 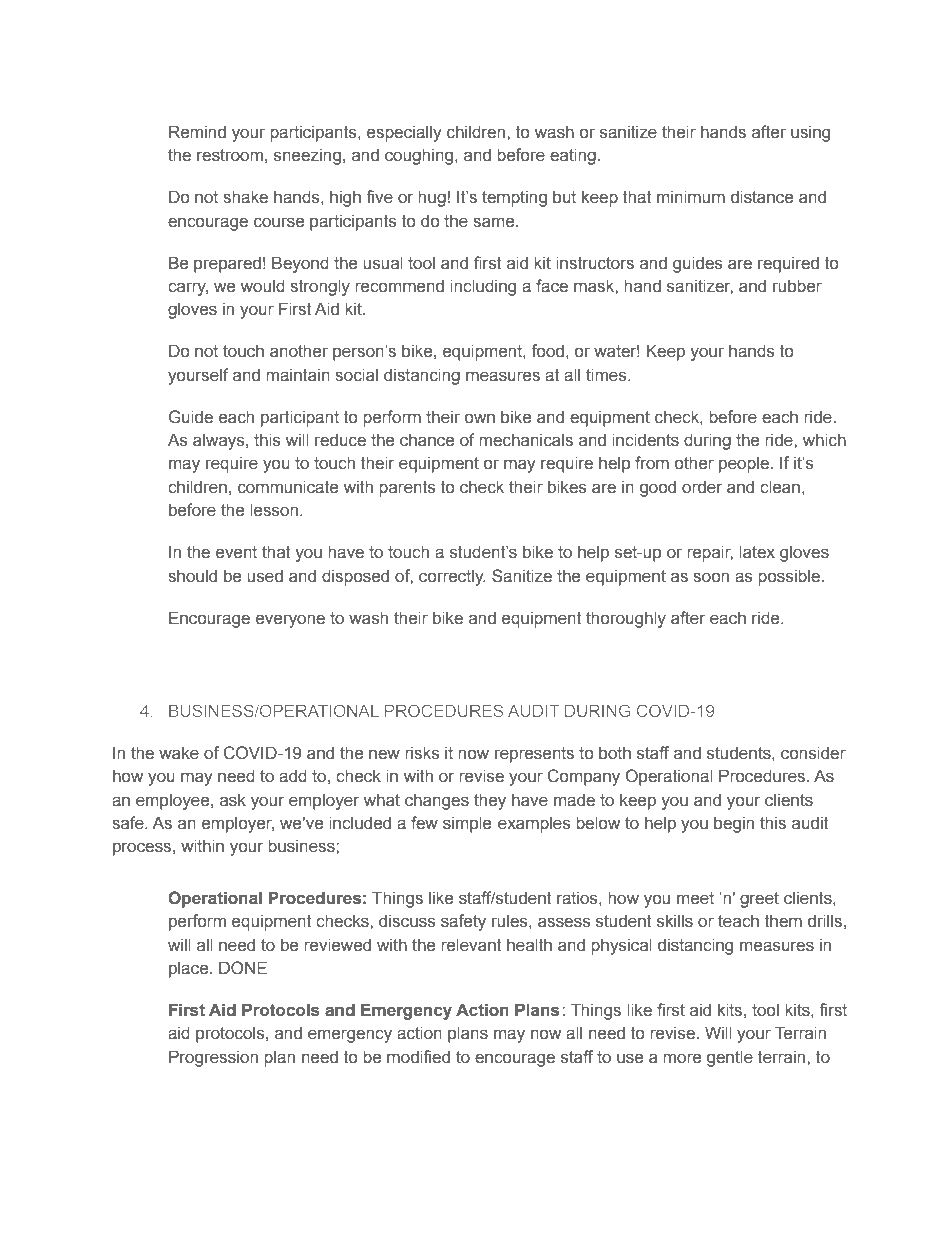 What do you see at coordinates (452, 577) in the image?
I see `correctly` at bounding box center [452, 577].
